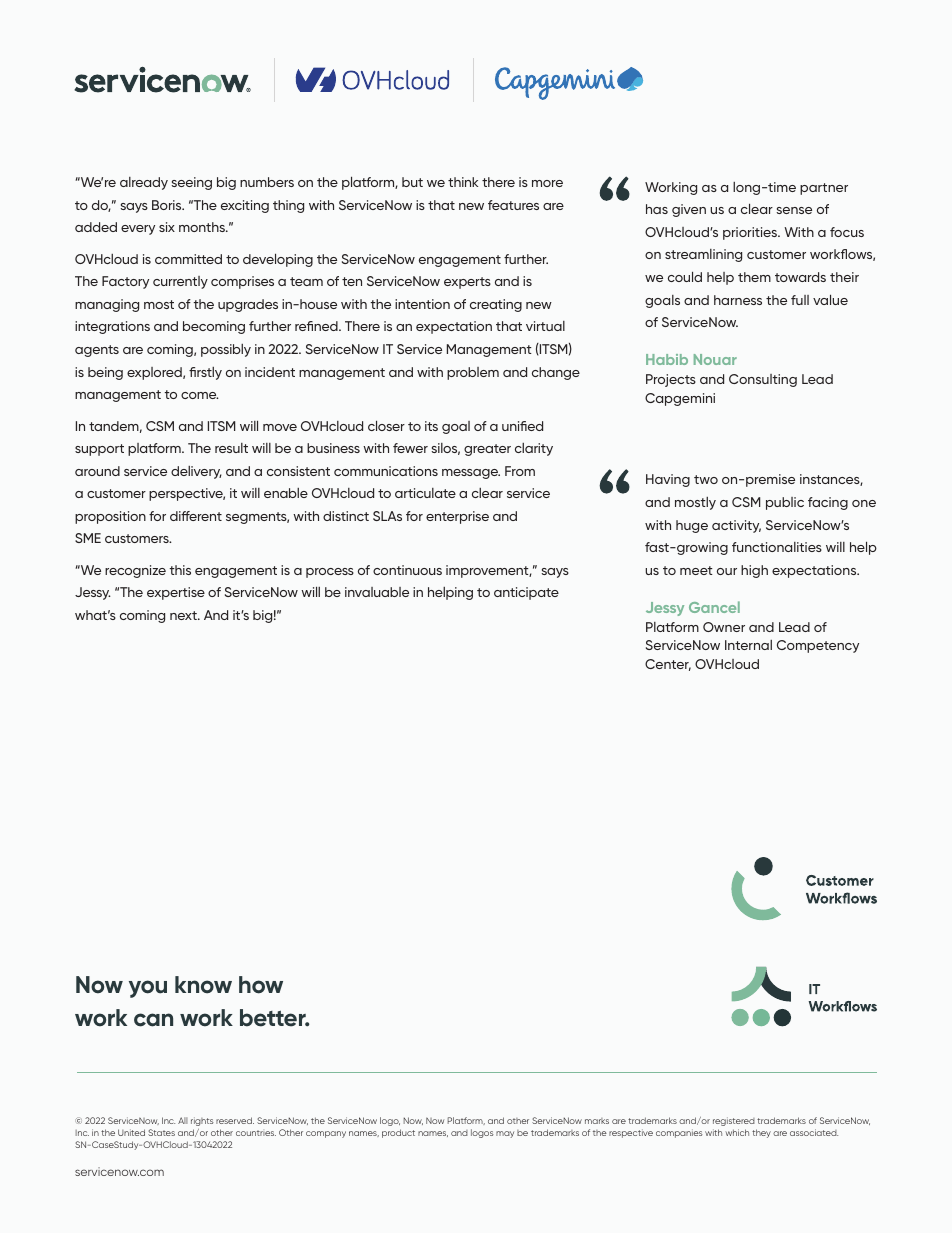 The image size is (952, 1233). What do you see at coordinates (203, 985) in the screenshot?
I see `know` at bounding box center [203, 985].
